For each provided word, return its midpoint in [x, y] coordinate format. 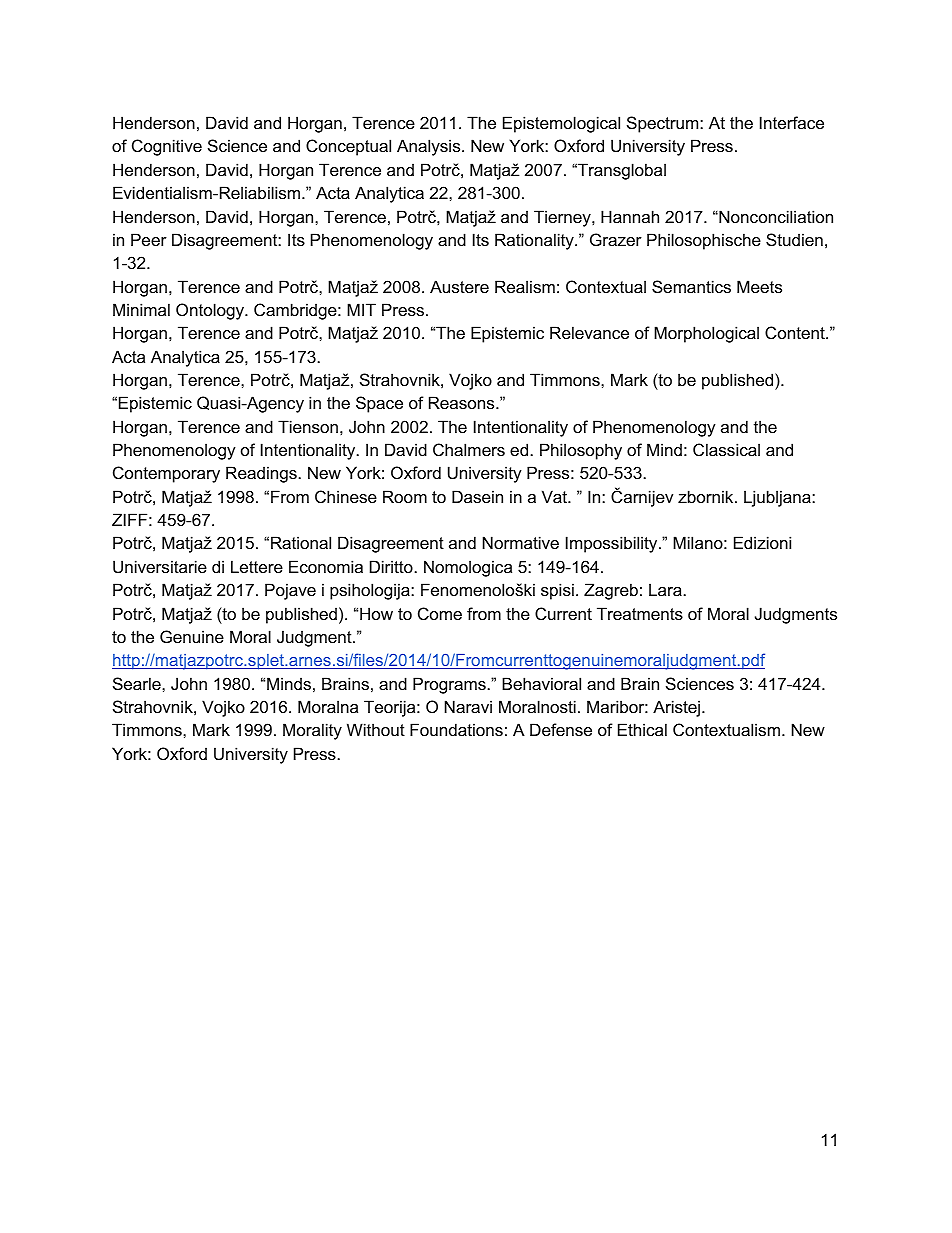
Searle [138, 683]
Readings [261, 474]
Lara [665, 589]
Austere [459, 286]
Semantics [691, 286]
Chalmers [469, 449]
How [376, 613]
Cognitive [167, 147]
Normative [521, 542]
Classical [726, 449]
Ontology [211, 311]
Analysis [430, 147]
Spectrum [664, 124]
